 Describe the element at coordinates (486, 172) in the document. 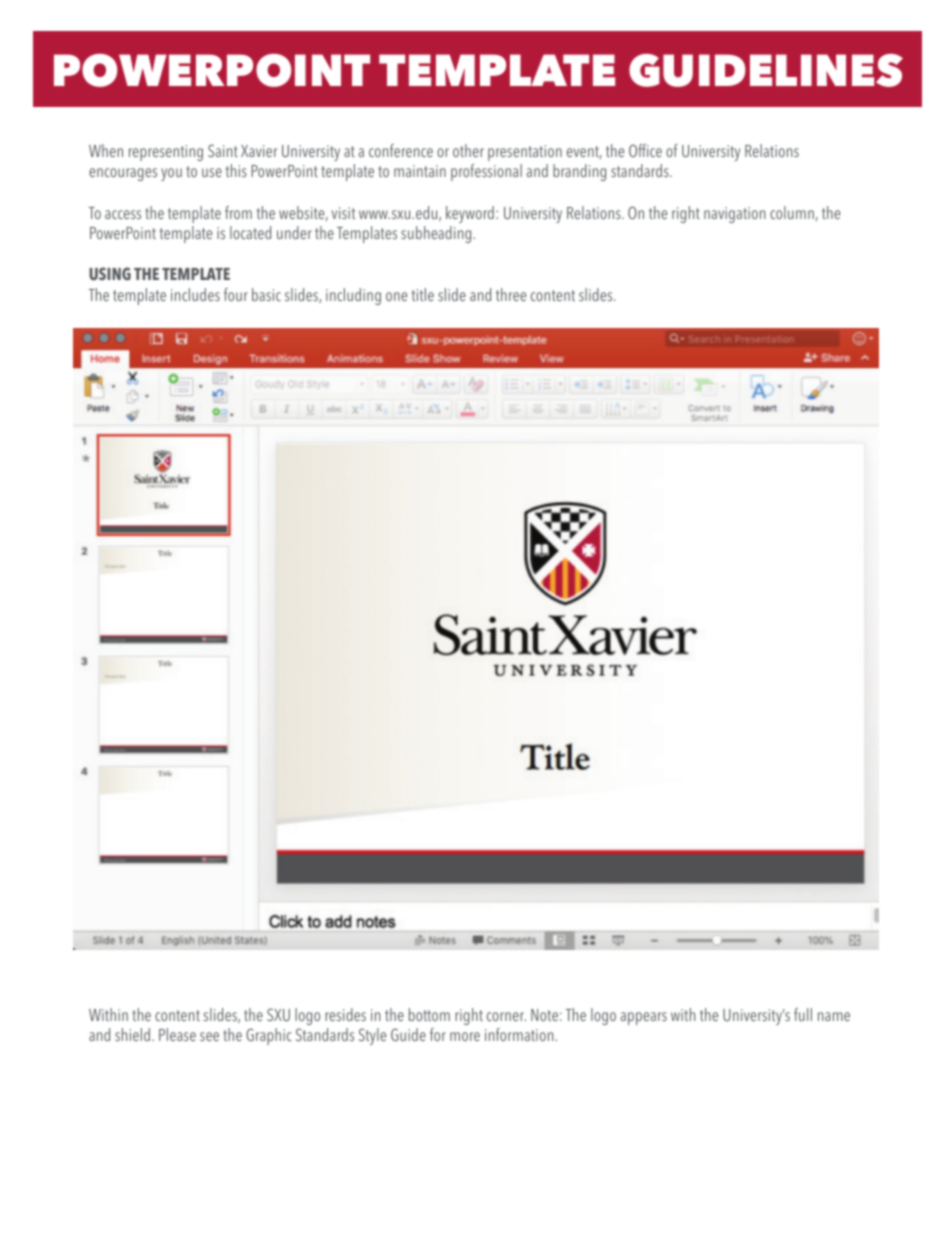

I see `professional` at that location.
